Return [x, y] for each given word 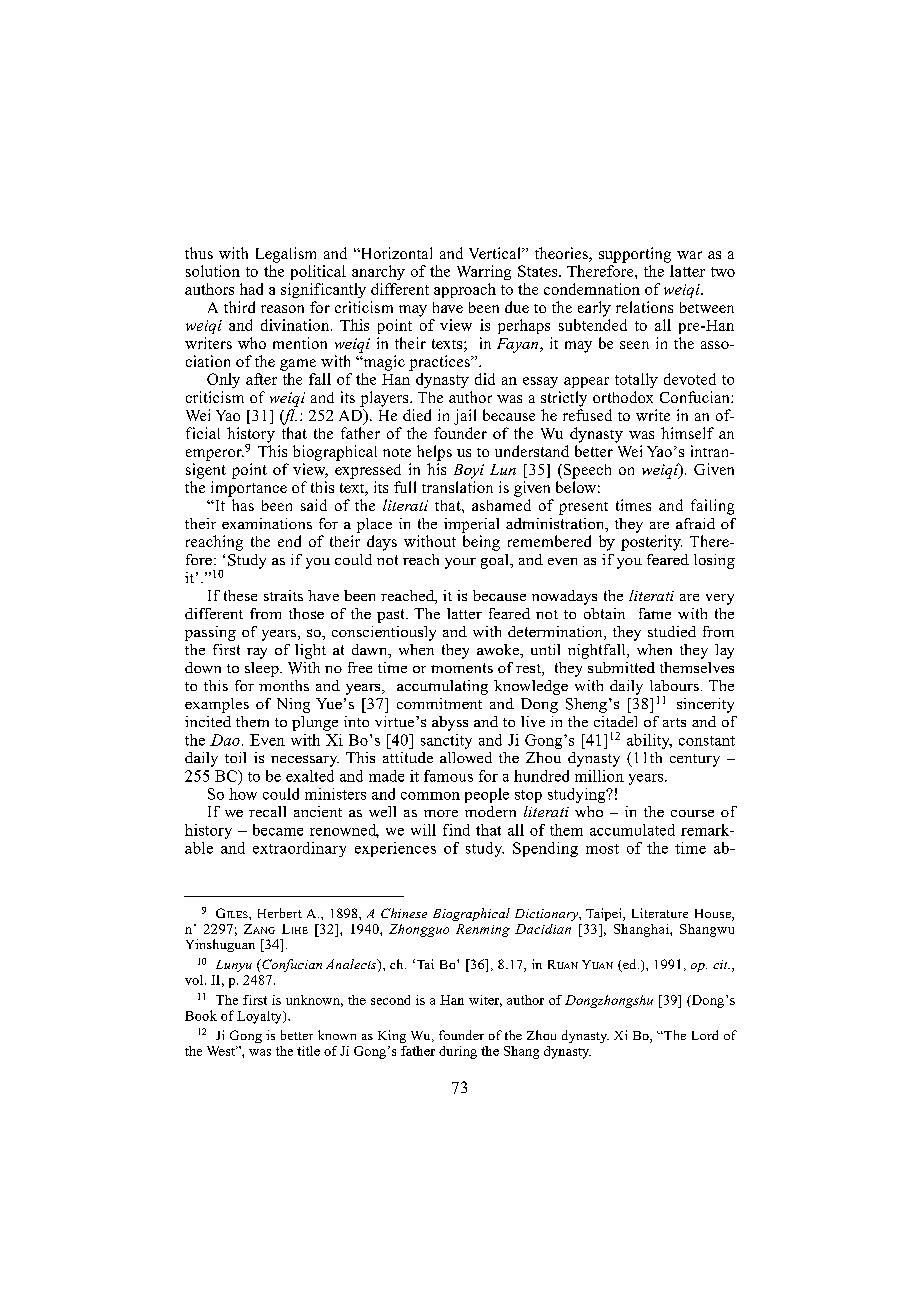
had [251, 289]
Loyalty [260, 1017]
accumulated [632, 830]
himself [687, 433]
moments [462, 668]
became [278, 830]
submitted [621, 667]
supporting [635, 255]
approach [465, 290]
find [456, 830]
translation [457, 487]
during [458, 1052]
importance [249, 489]
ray [257, 653]
